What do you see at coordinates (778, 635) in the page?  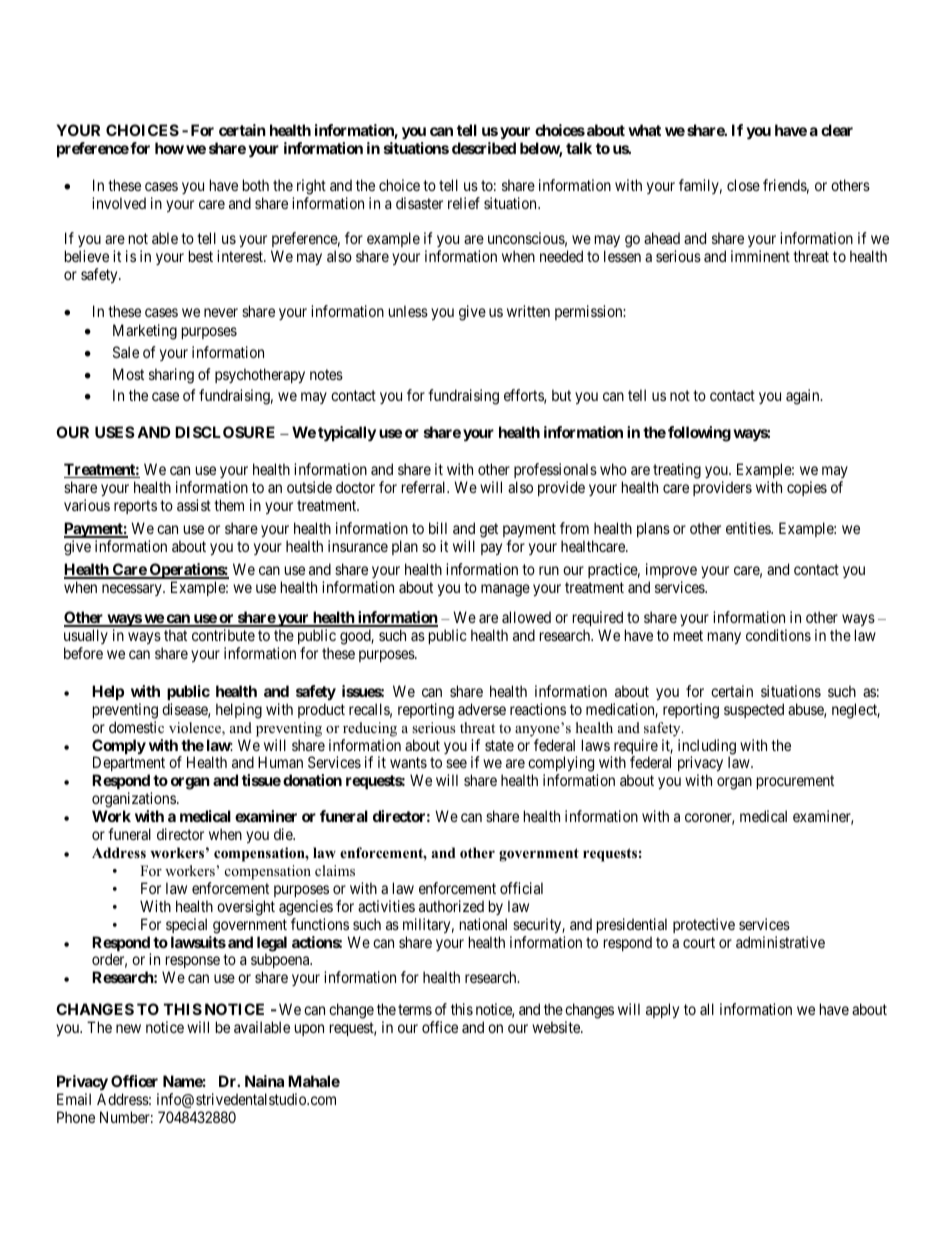 I see `conditions` at bounding box center [778, 635].
